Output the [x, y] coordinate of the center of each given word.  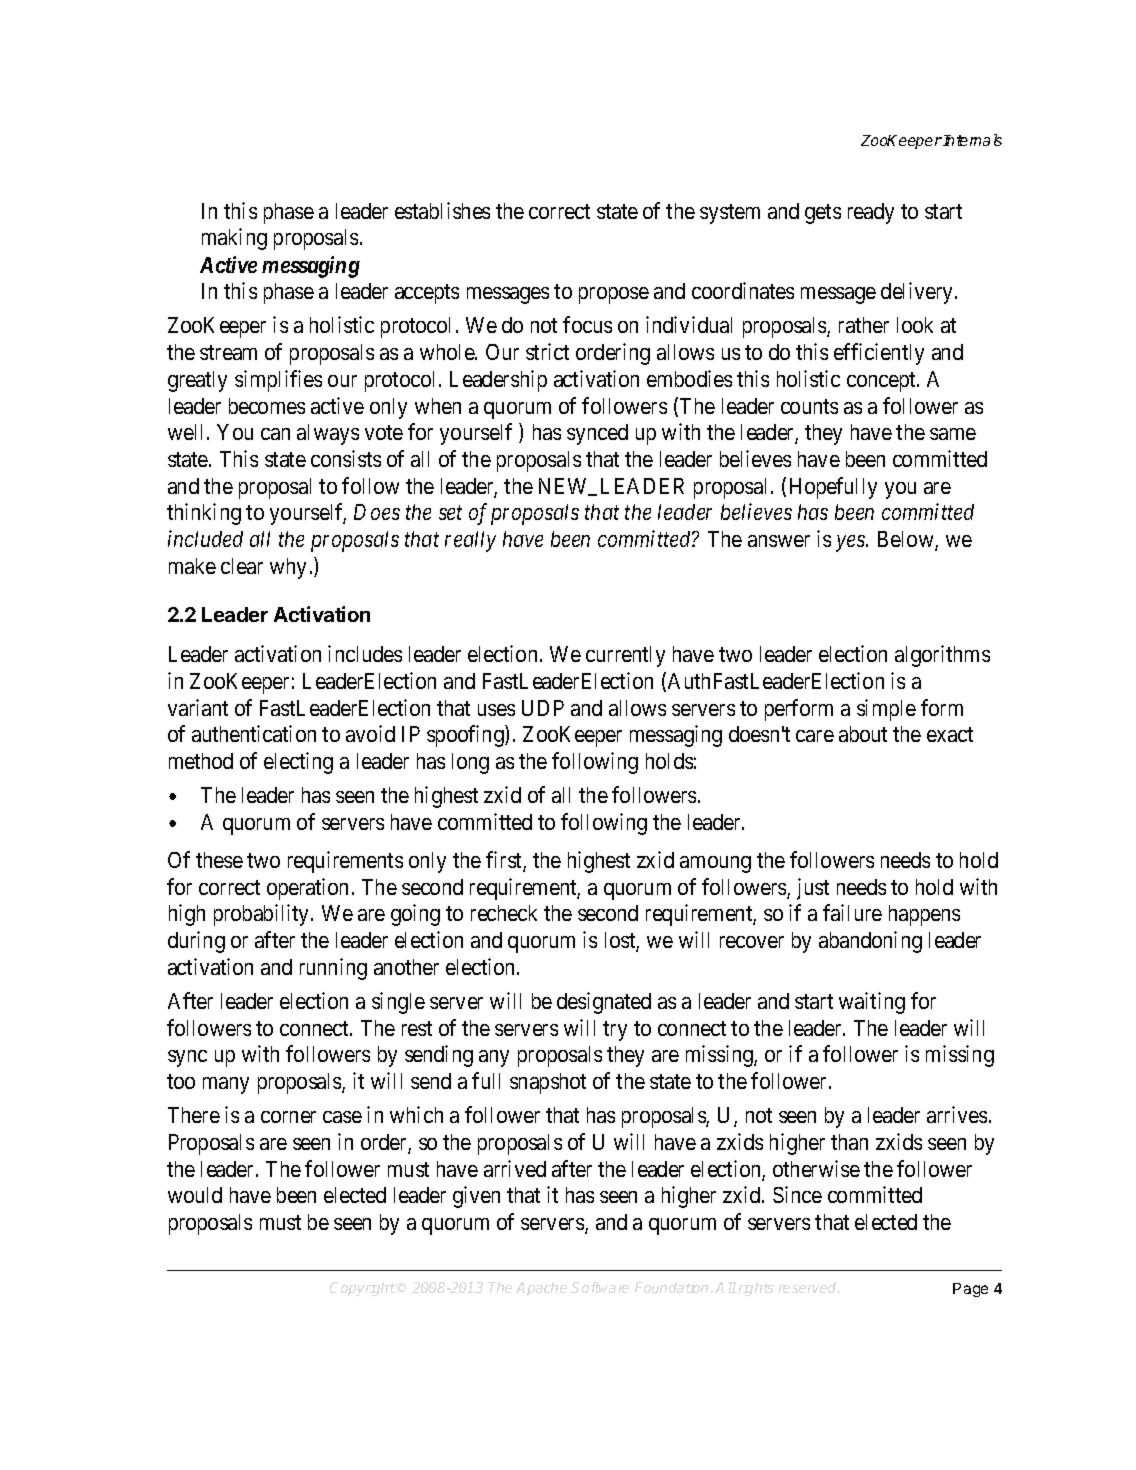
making [234, 239]
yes [851, 543]
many [226, 1085]
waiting [872, 1003]
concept [882, 382]
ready [871, 213]
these [219, 860]
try [615, 1031]
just [813, 889]
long [470, 763]
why [288, 568]
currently [625, 656]
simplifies [278, 381]
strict [547, 351]
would [195, 1195]
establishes [442, 210]
